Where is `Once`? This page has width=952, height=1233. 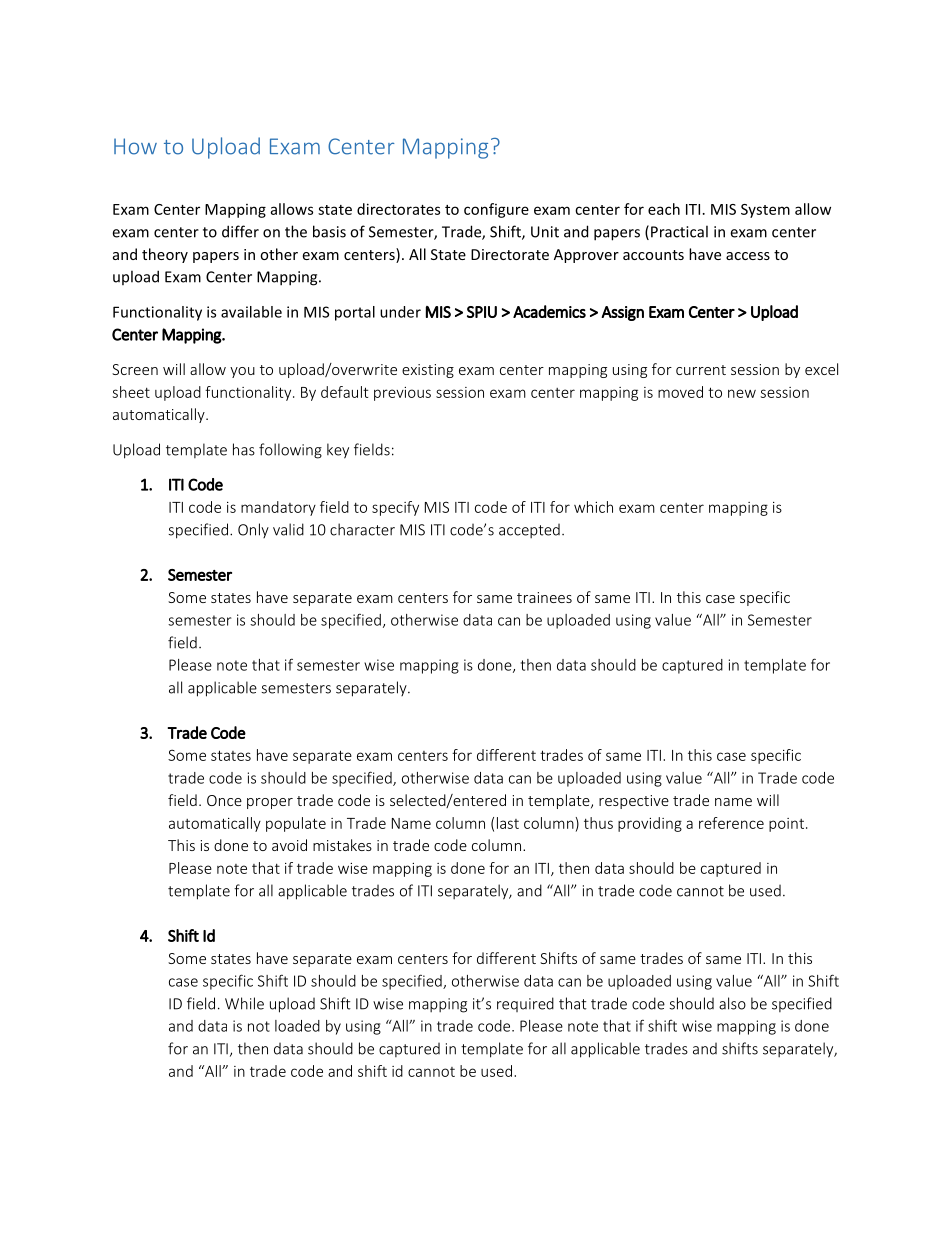 Once is located at coordinates (224, 800).
